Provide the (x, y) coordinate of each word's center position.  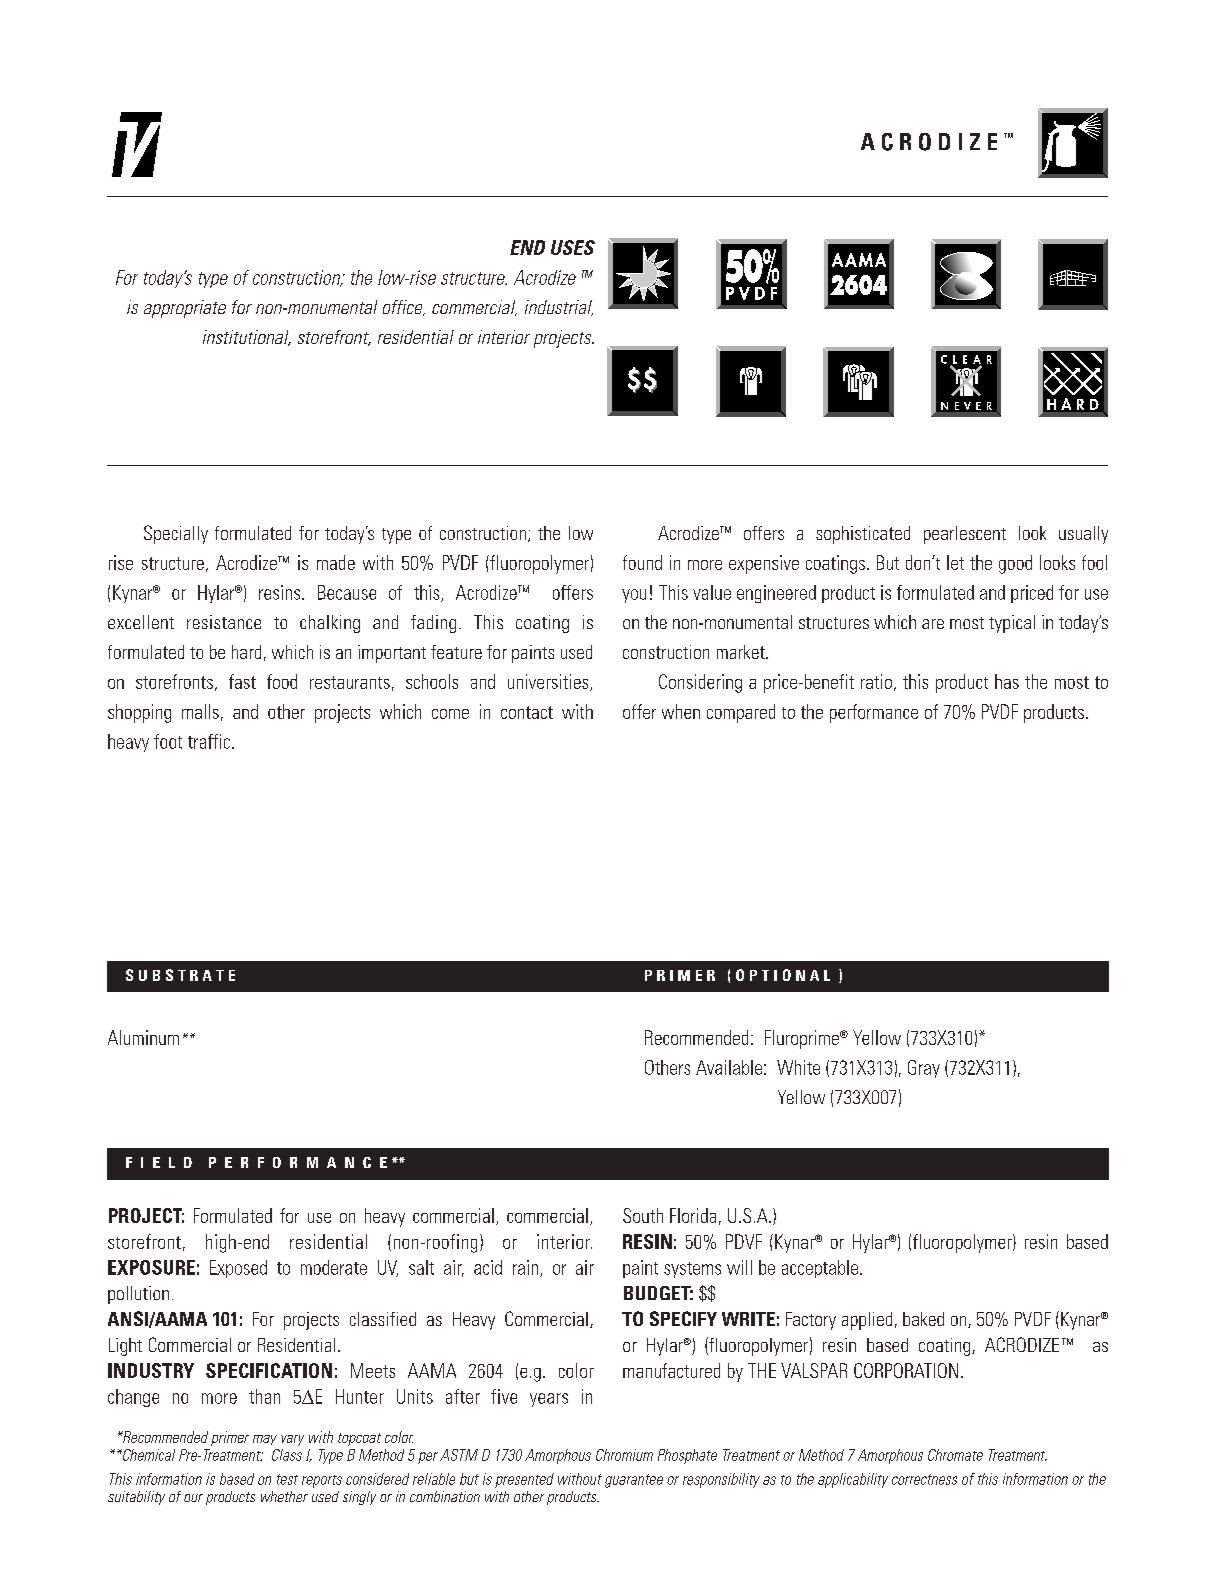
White (798, 1067)
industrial (559, 308)
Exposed (238, 1269)
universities (549, 682)
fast (242, 681)
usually (1083, 535)
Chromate (955, 1455)
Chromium (624, 1455)
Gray (924, 1069)
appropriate (185, 309)
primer (230, 1438)
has (1007, 681)
